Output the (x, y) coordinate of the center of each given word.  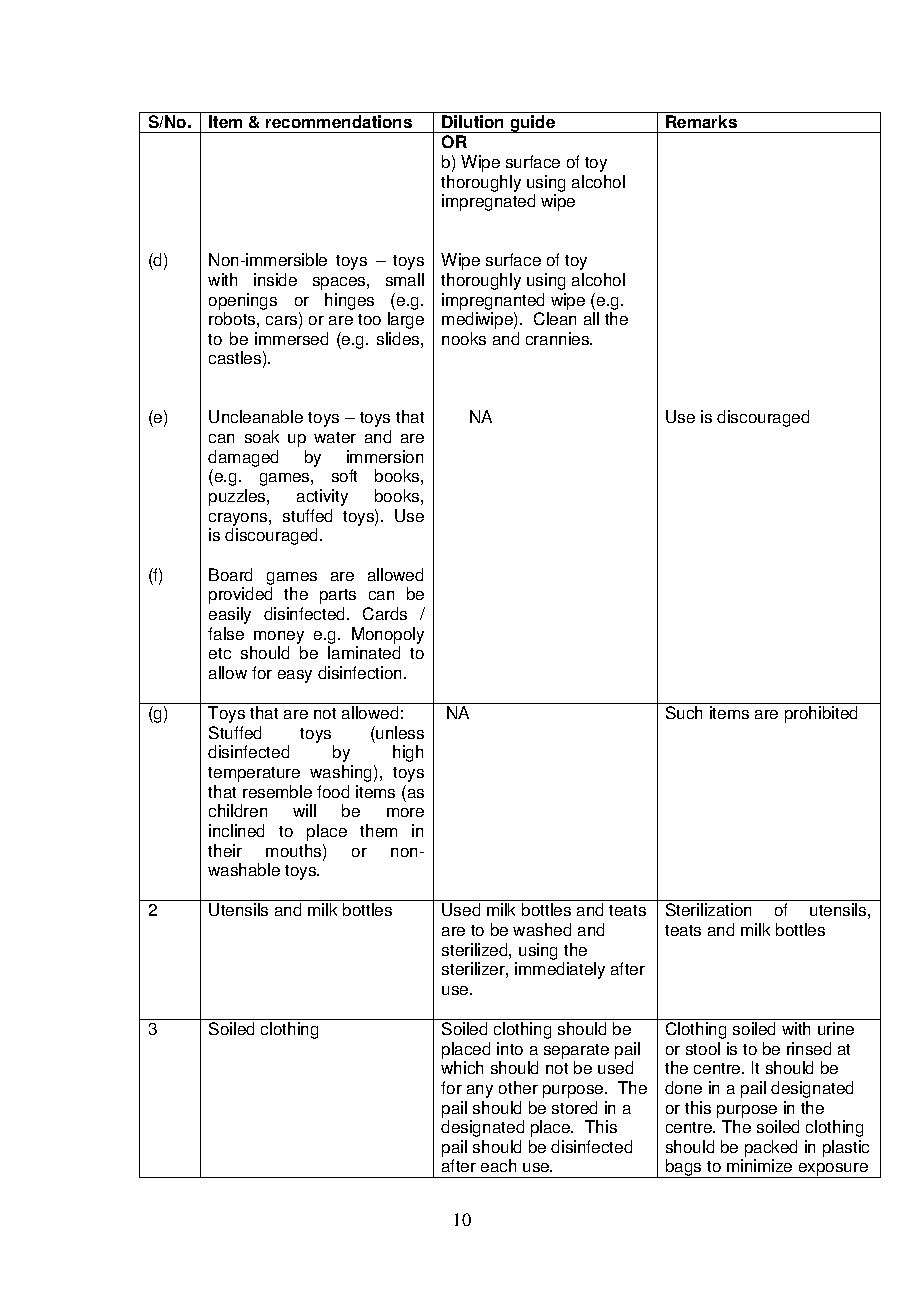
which (462, 1067)
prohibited (821, 714)
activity (322, 497)
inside (275, 279)
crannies (559, 338)
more (405, 812)
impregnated (488, 202)
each (498, 1165)
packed (771, 1150)
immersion (385, 456)
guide (533, 124)
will (304, 810)
